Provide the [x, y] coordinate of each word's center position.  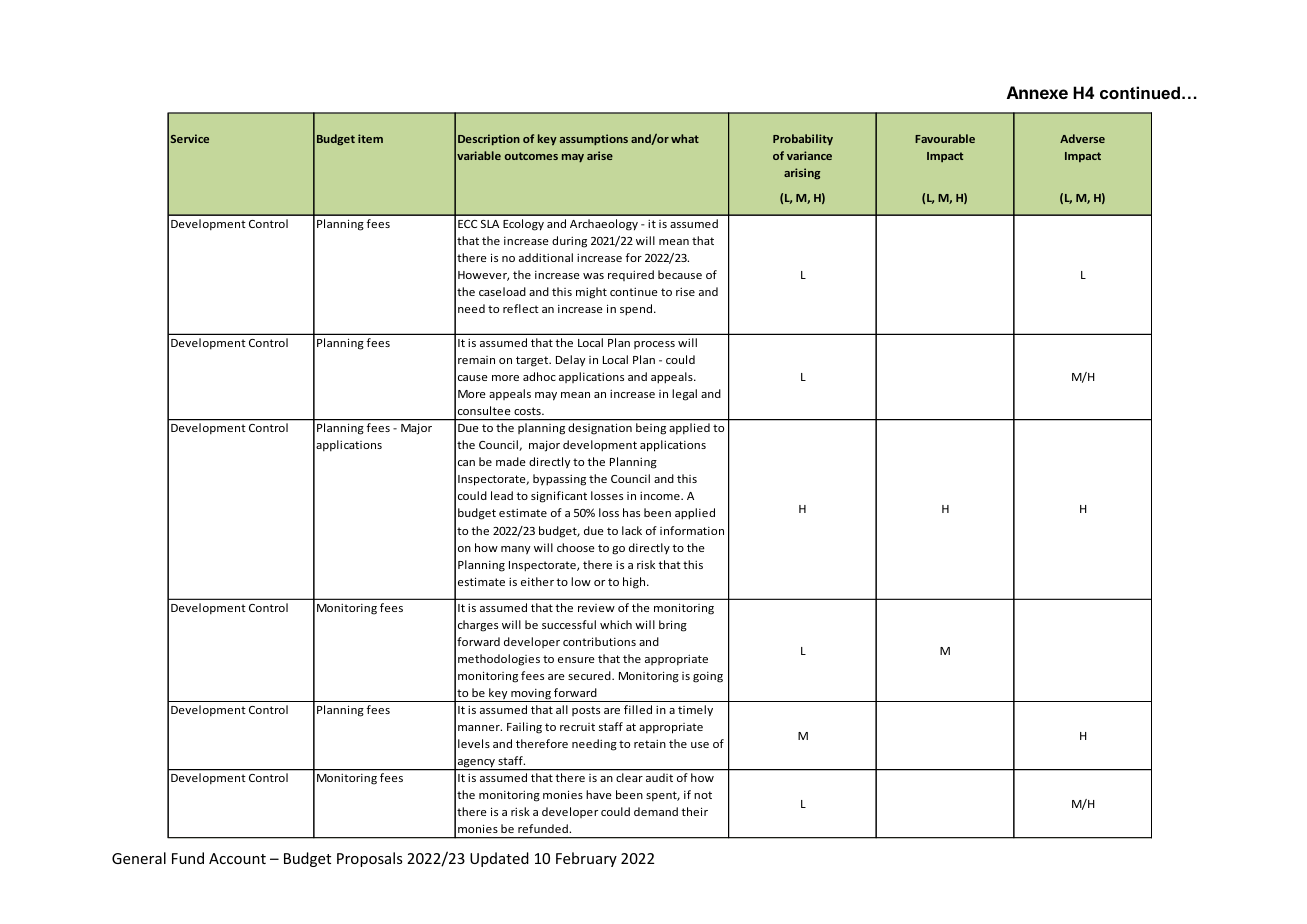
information [692, 530]
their [694, 811]
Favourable [945, 138]
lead [502, 495]
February [586, 859]
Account [237, 858]
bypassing [559, 480]
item [370, 138]
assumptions [594, 139]
